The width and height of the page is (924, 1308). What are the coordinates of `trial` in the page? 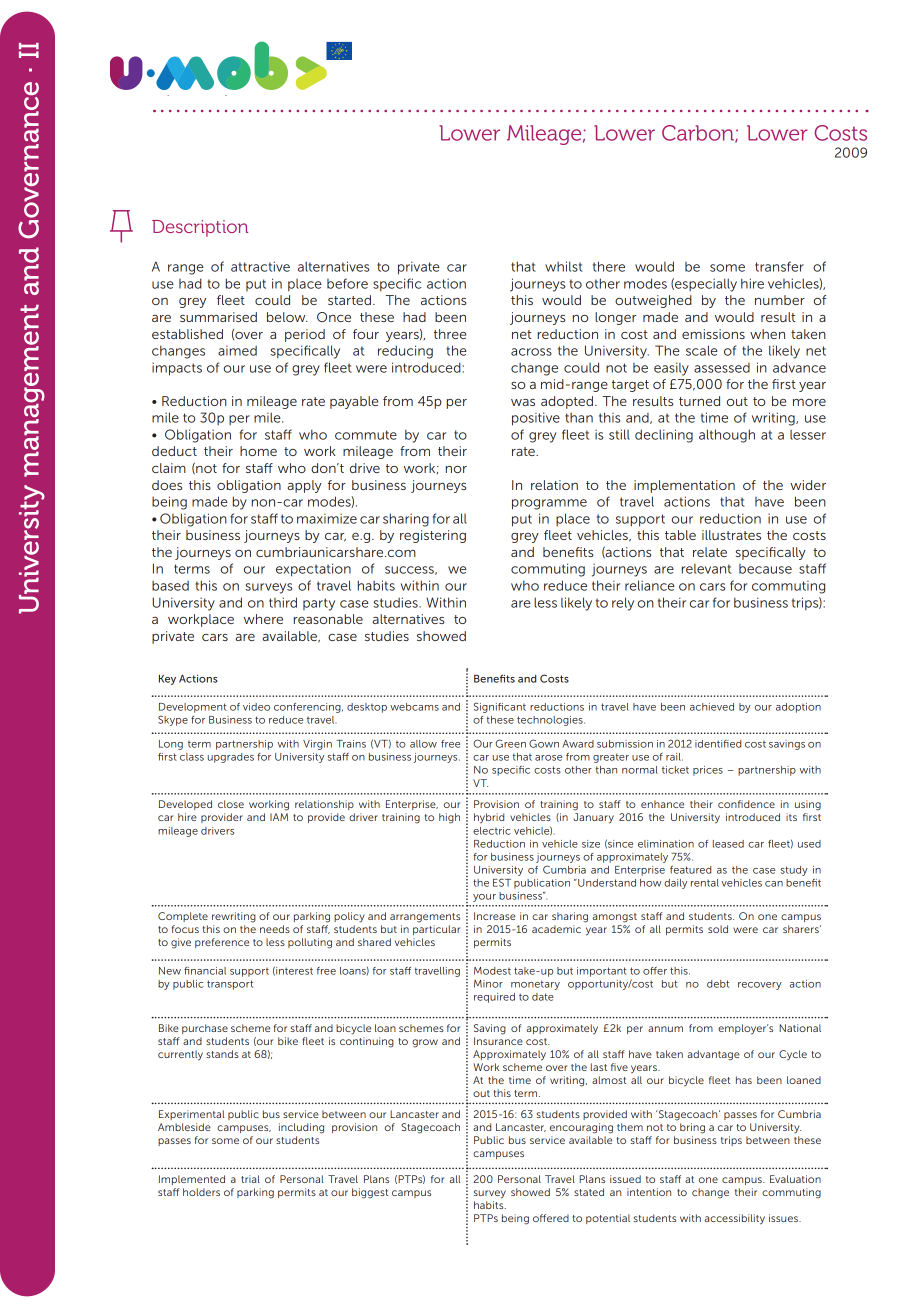 It's located at (250, 1179).
